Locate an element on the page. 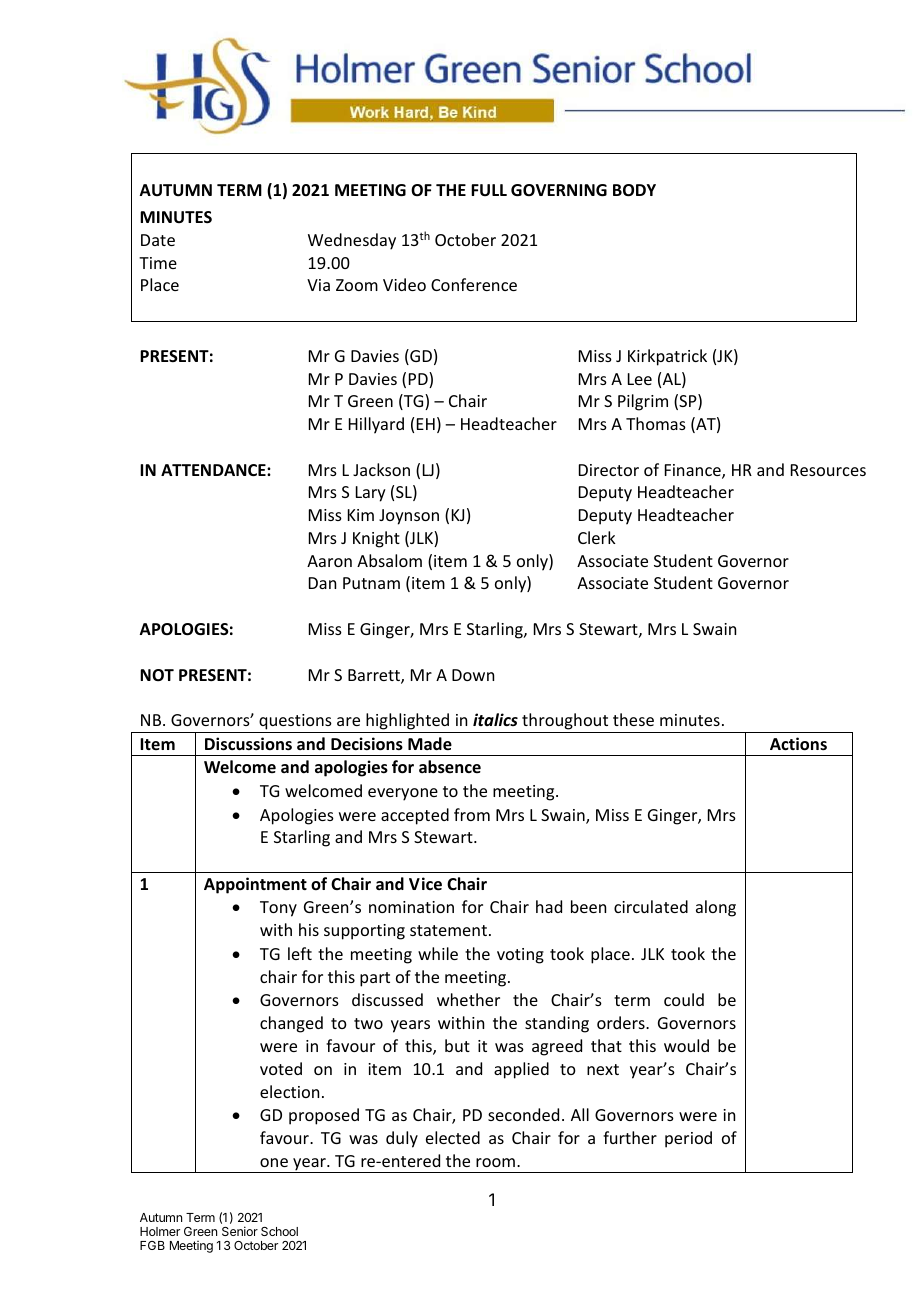  Senior is located at coordinates (240, 1231).
